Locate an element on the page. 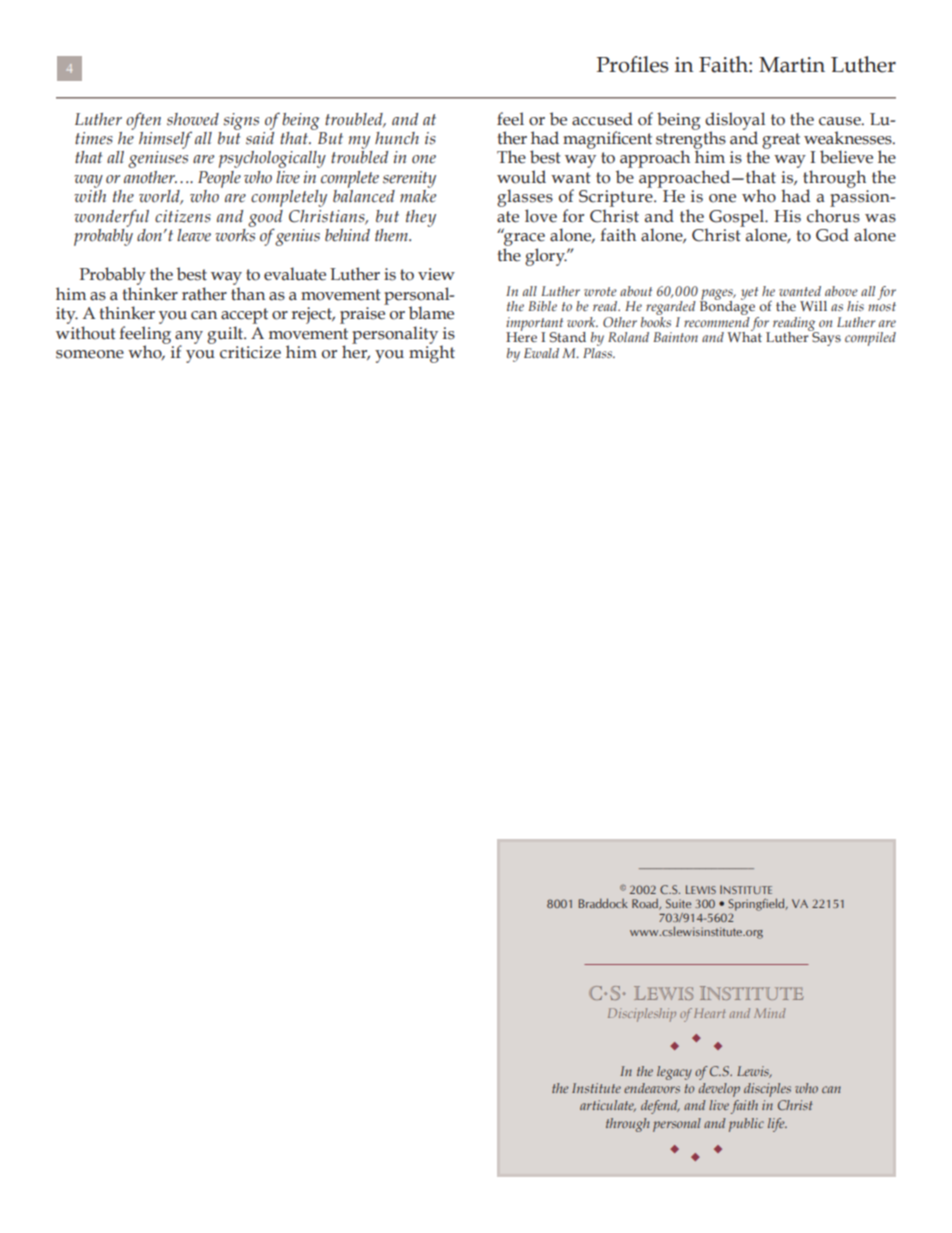 The height and width of the document is (1233, 952). articulate is located at coordinates (608, 1106).
